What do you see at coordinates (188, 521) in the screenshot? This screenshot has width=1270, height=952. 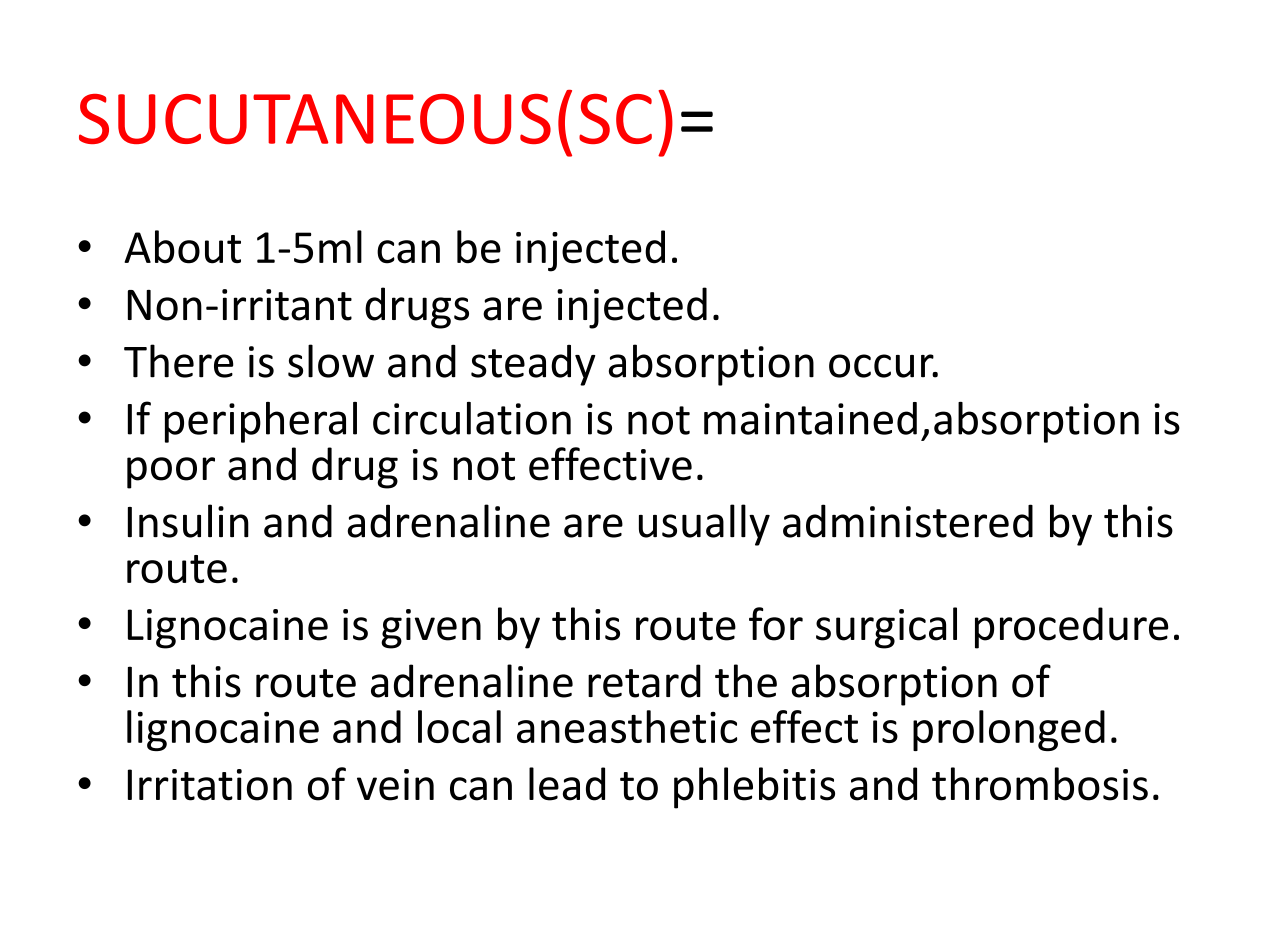 I see `Insulin` at bounding box center [188, 521].
